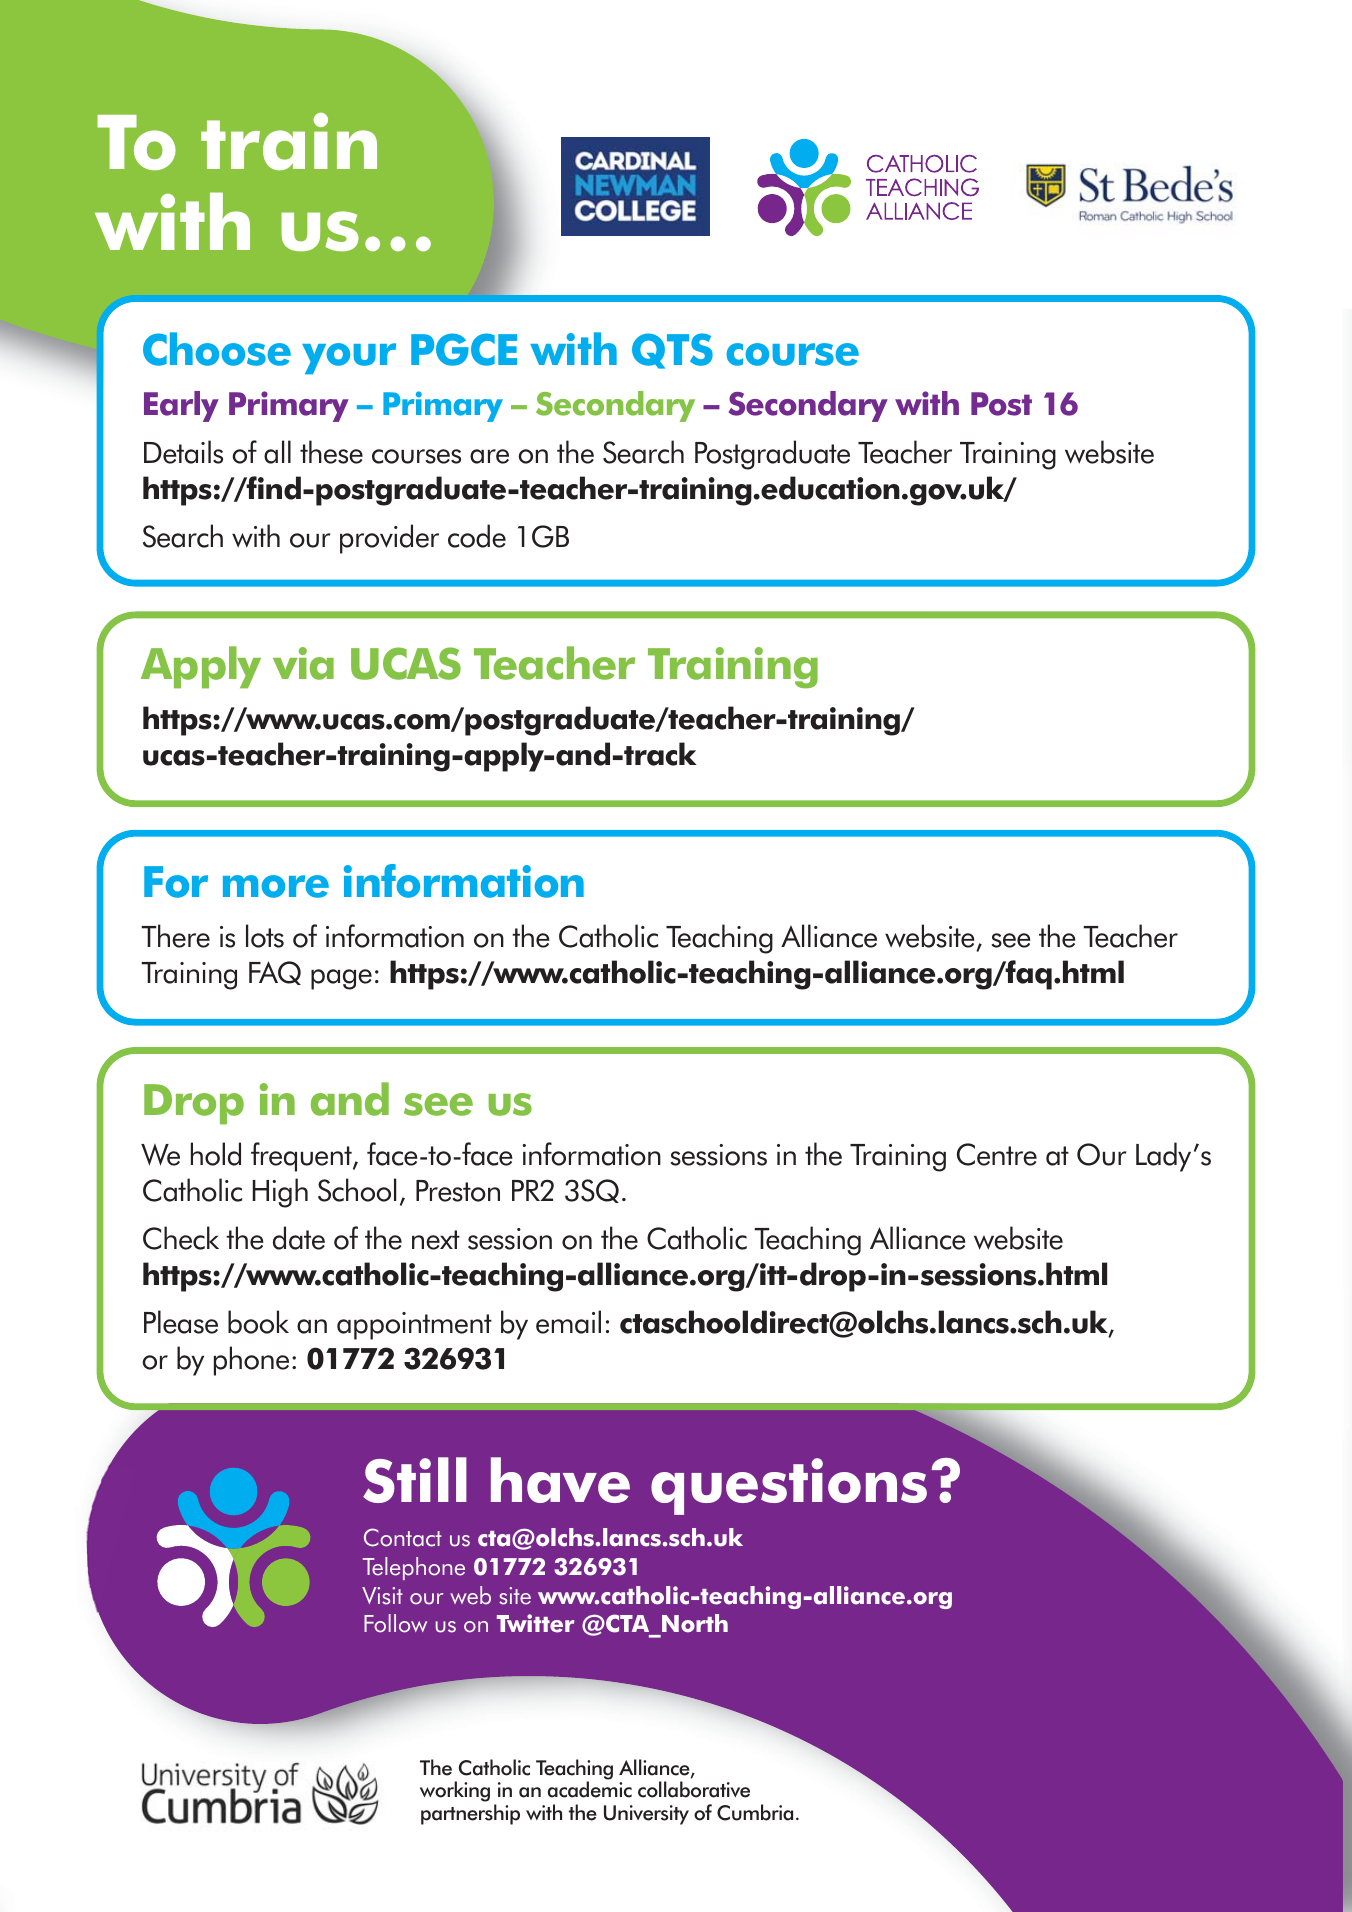 Image resolution: width=1352 pixels, height=1912 pixels. I want to click on academic, so click(590, 1789).
